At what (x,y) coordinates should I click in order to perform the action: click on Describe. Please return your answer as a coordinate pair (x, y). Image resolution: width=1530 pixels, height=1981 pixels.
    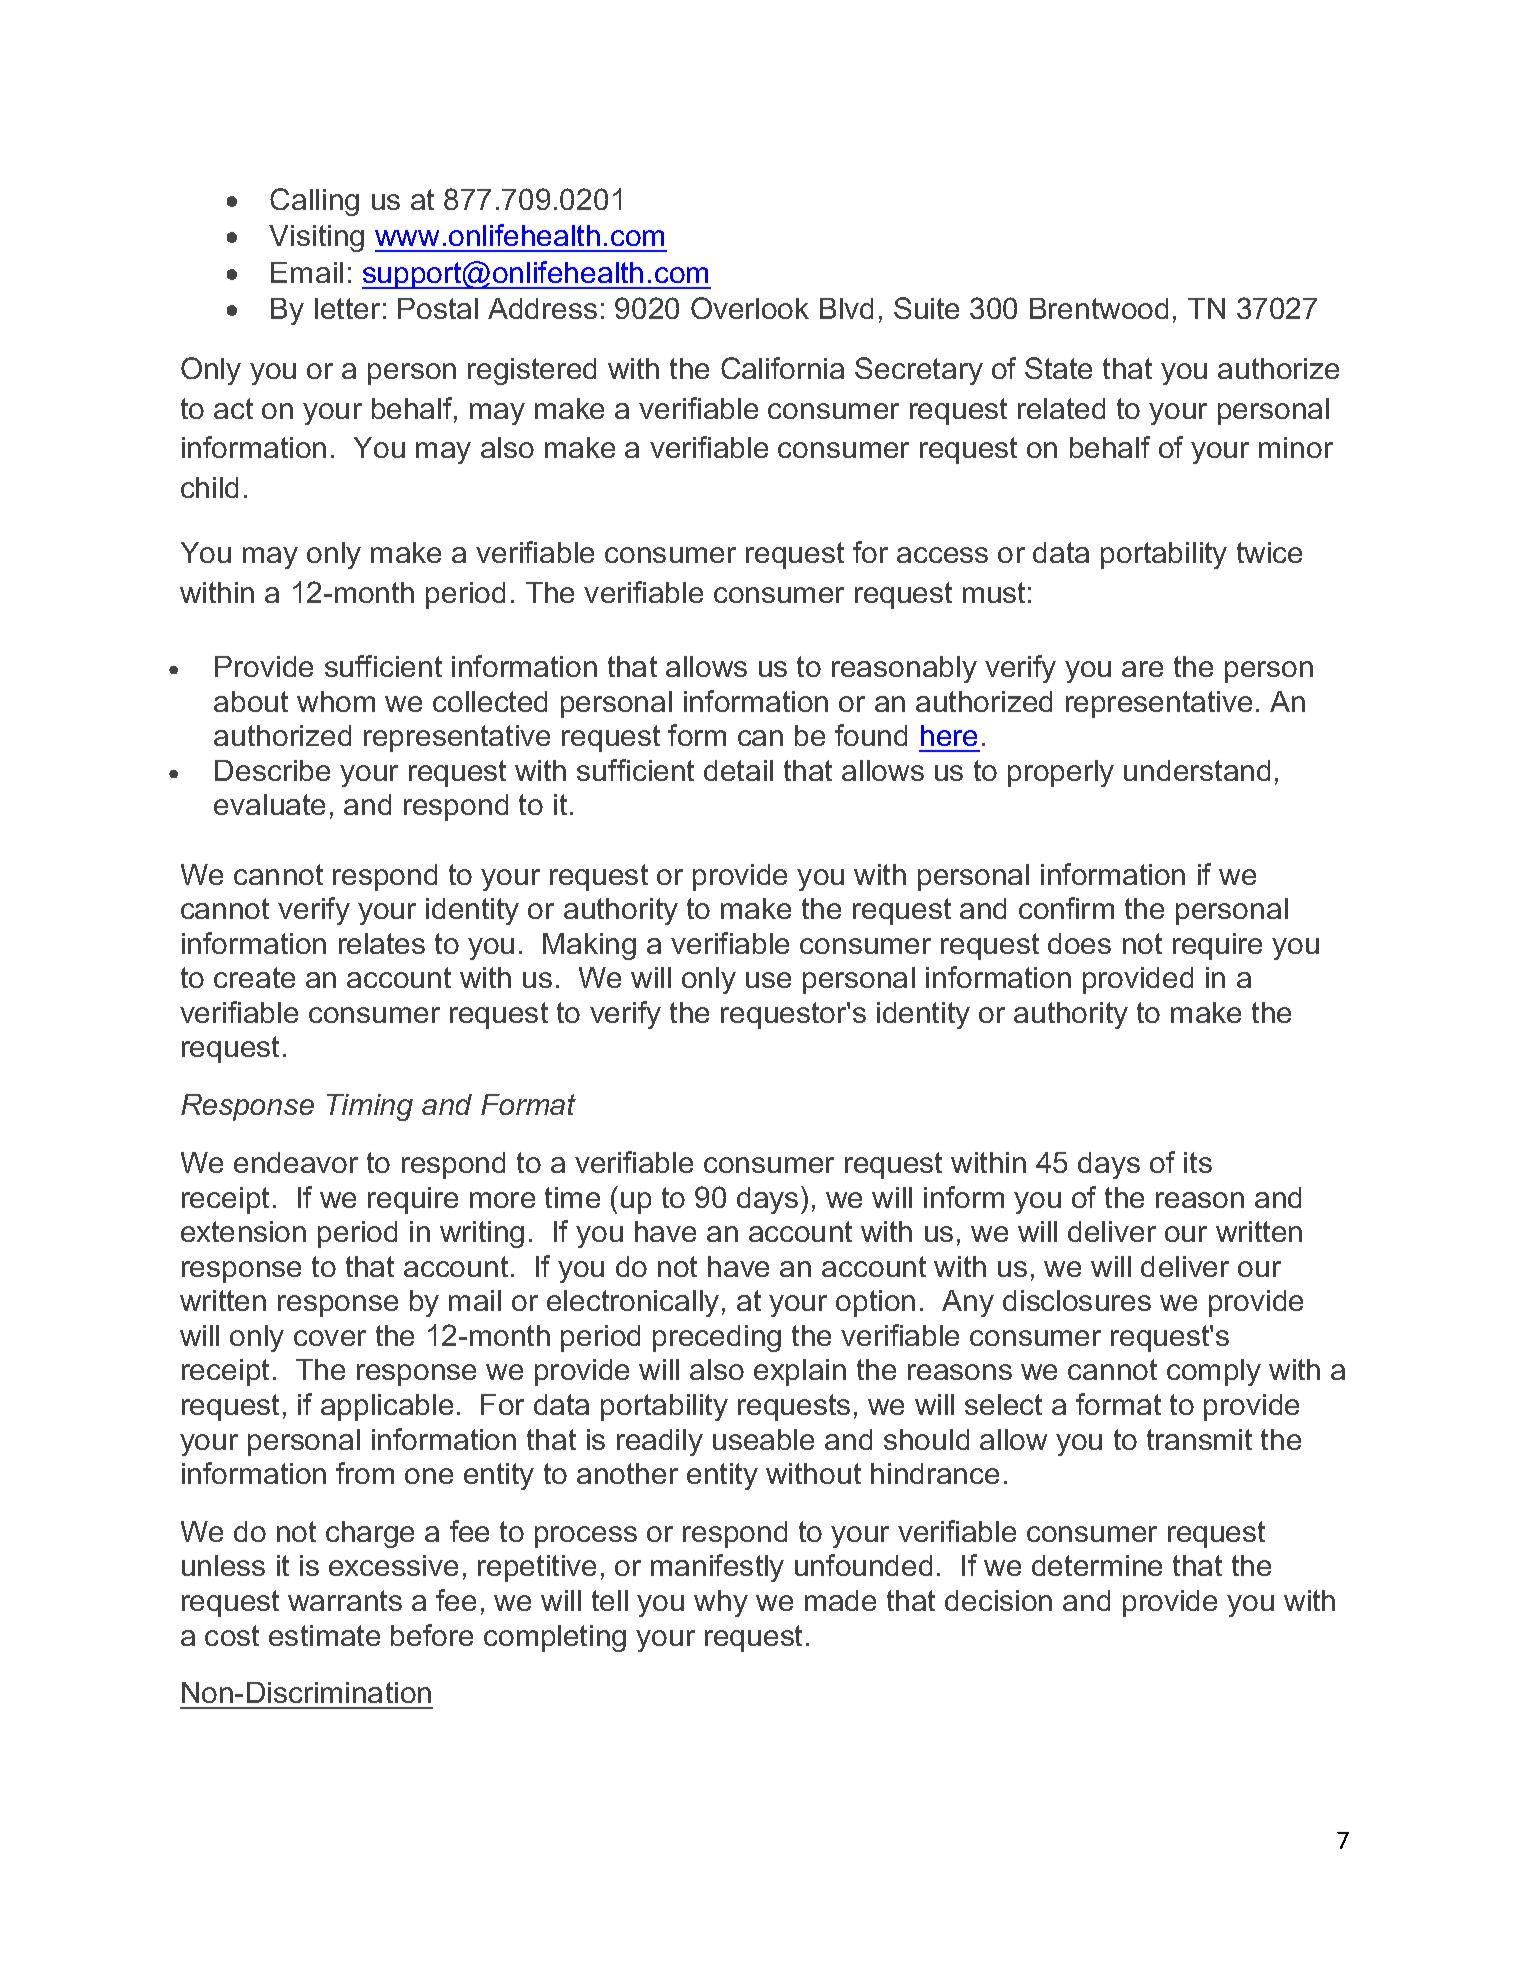
    Looking at the image, I should click on (272, 770).
